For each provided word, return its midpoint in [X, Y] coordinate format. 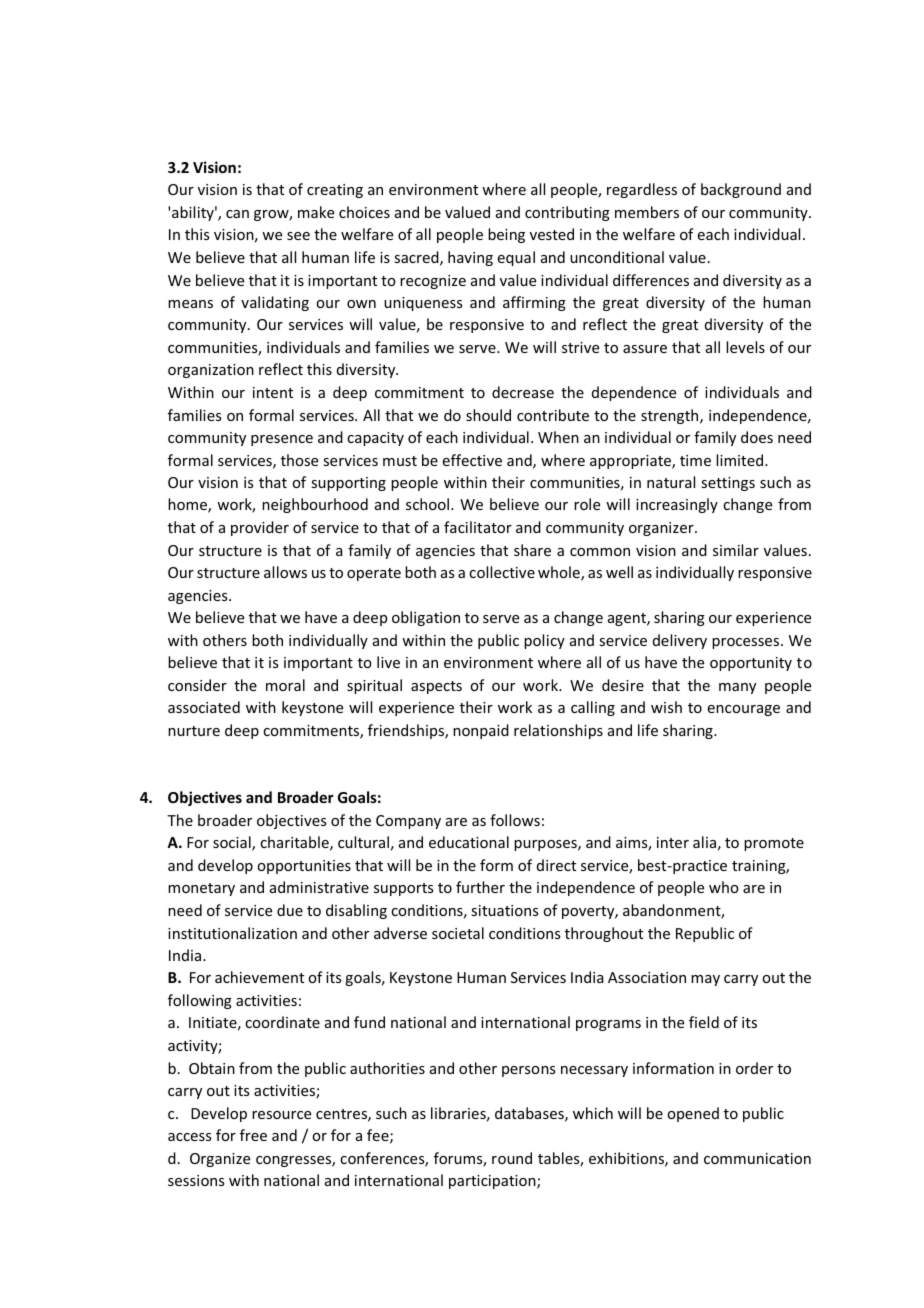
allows [285, 572]
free [253, 1135]
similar [736, 550]
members [647, 212]
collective [502, 572]
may [705, 980]
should [488, 415]
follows [515, 820]
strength [671, 416]
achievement [259, 977]
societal [458, 933]
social [233, 843]
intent [273, 392]
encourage [744, 710]
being [506, 235]
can [237, 214]
